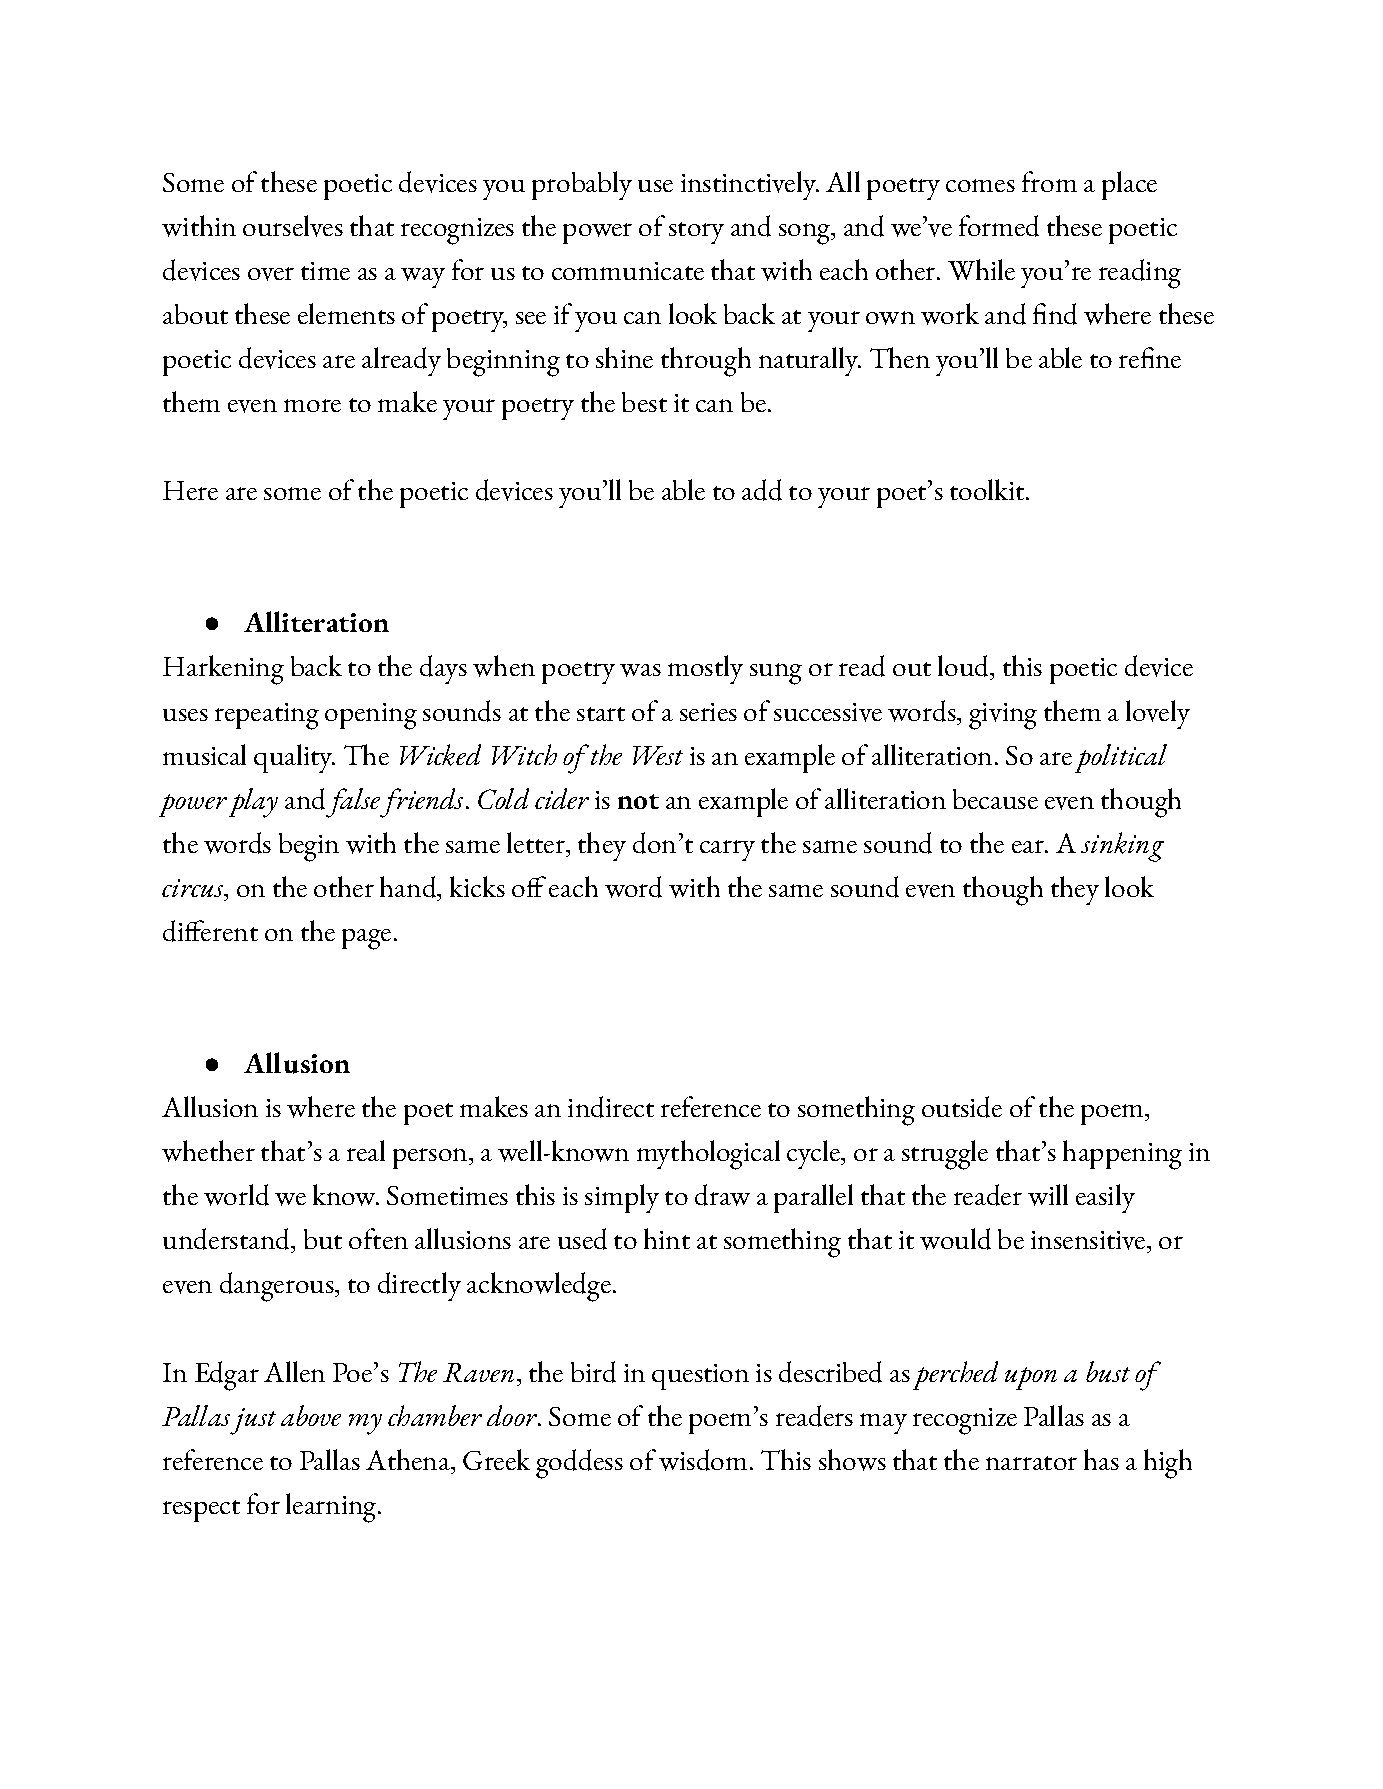 The height and width of the screenshot is (1789, 1383). I want to click on ourselves, so click(293, 226).
